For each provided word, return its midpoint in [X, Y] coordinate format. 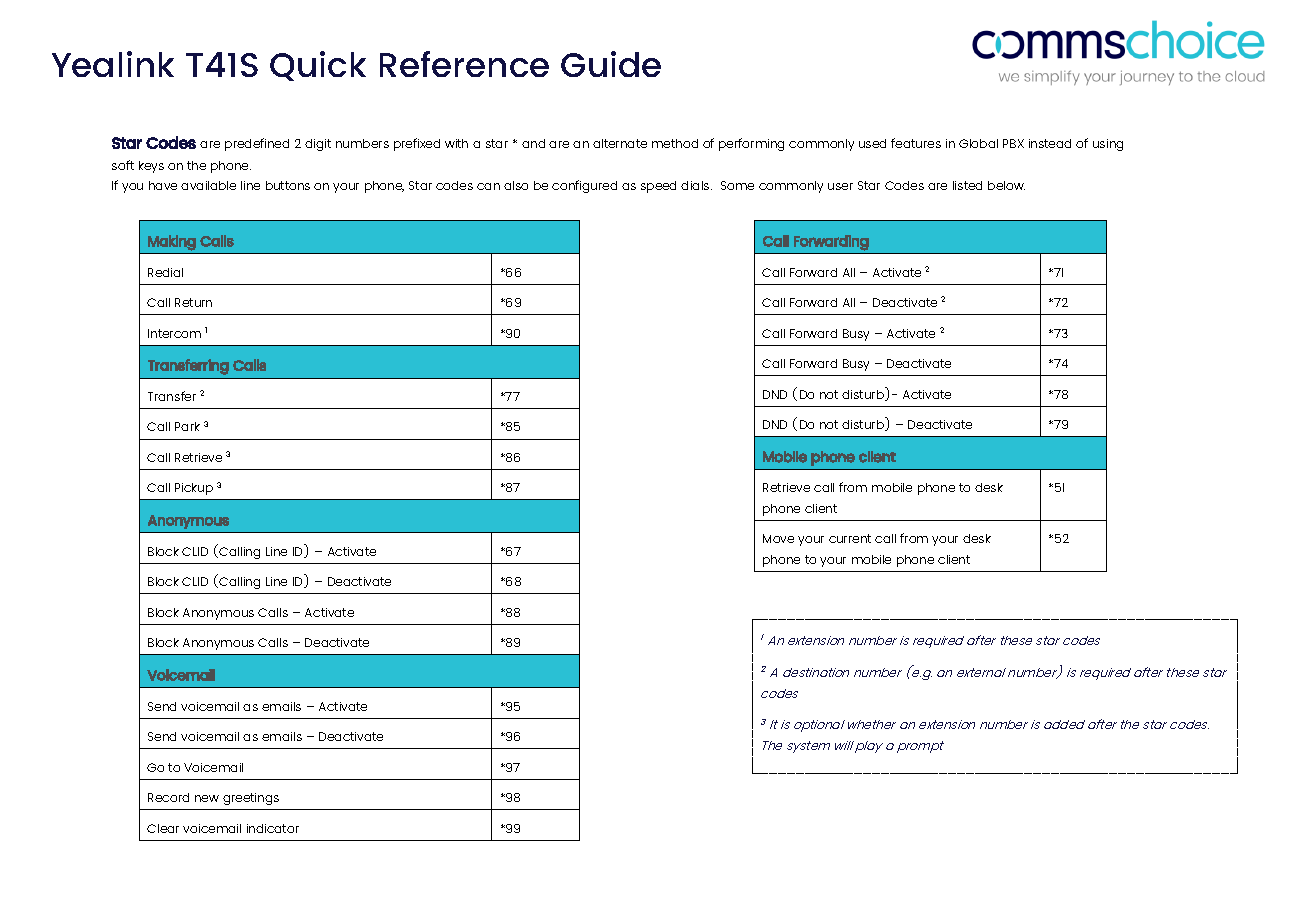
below [1006, 185]
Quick [318, 66]
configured [584, 186]
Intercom [174, 333]
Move [778, 538]
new [207, 798]
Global [978, 143]
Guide [611, 64]
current [850, 538]
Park [187, 426]
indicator [273, 828]
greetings [251, 799]
